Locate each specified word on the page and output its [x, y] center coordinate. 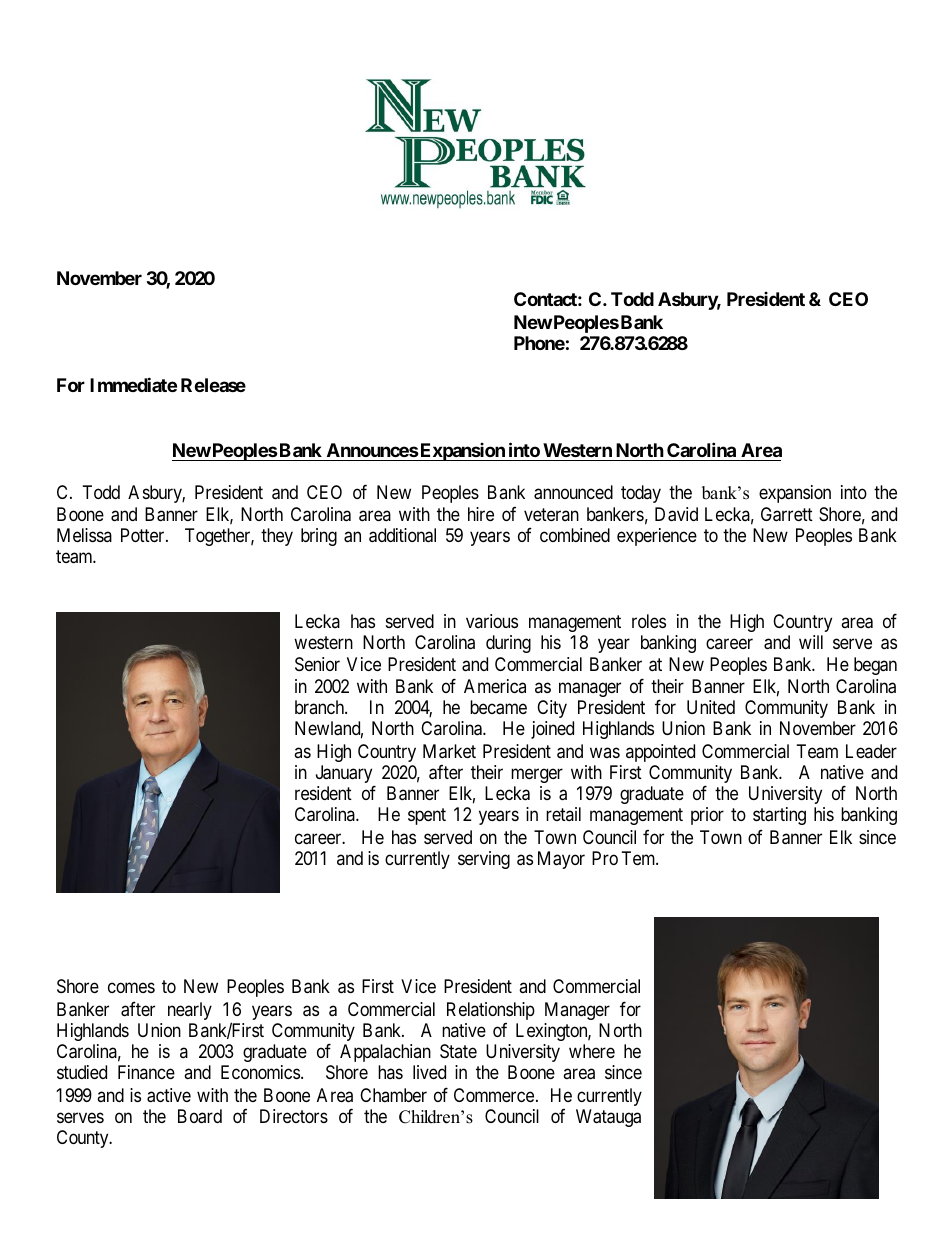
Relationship [491, 1012]
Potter [144, 535]
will [811, 642]
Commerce [494, 1095]
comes [131, 988]
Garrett [787, 514]
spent [427, 816]
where [592, 1051]
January [345, 775]
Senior [317, 664]
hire [481, 514]
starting [779, 816]
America [495, 686]
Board [200, 1116]
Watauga [608, 1118]
